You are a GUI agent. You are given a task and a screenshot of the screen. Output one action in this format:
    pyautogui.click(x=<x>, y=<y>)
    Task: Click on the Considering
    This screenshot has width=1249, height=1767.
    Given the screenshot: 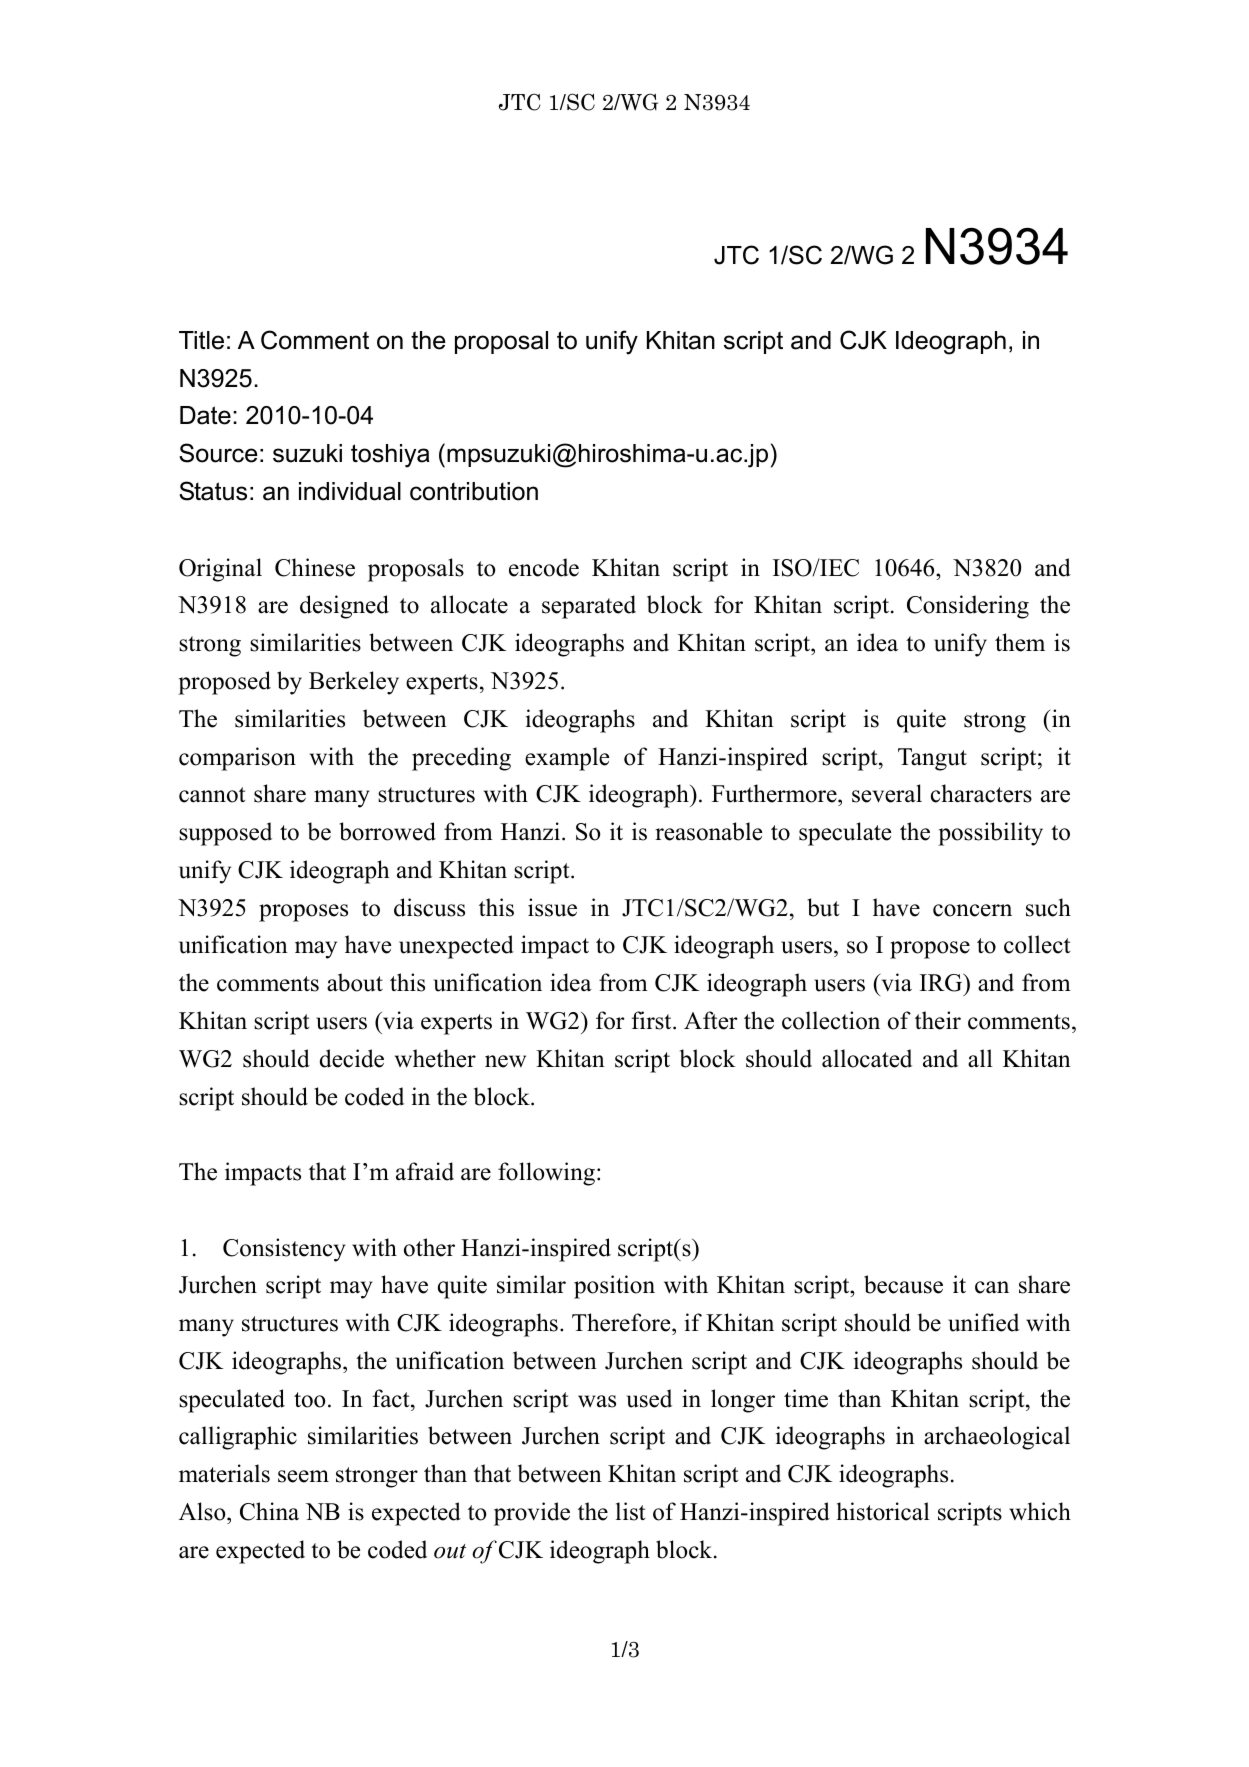 What is the action you would take?
    pyautogui.click(x=968, y=607)
